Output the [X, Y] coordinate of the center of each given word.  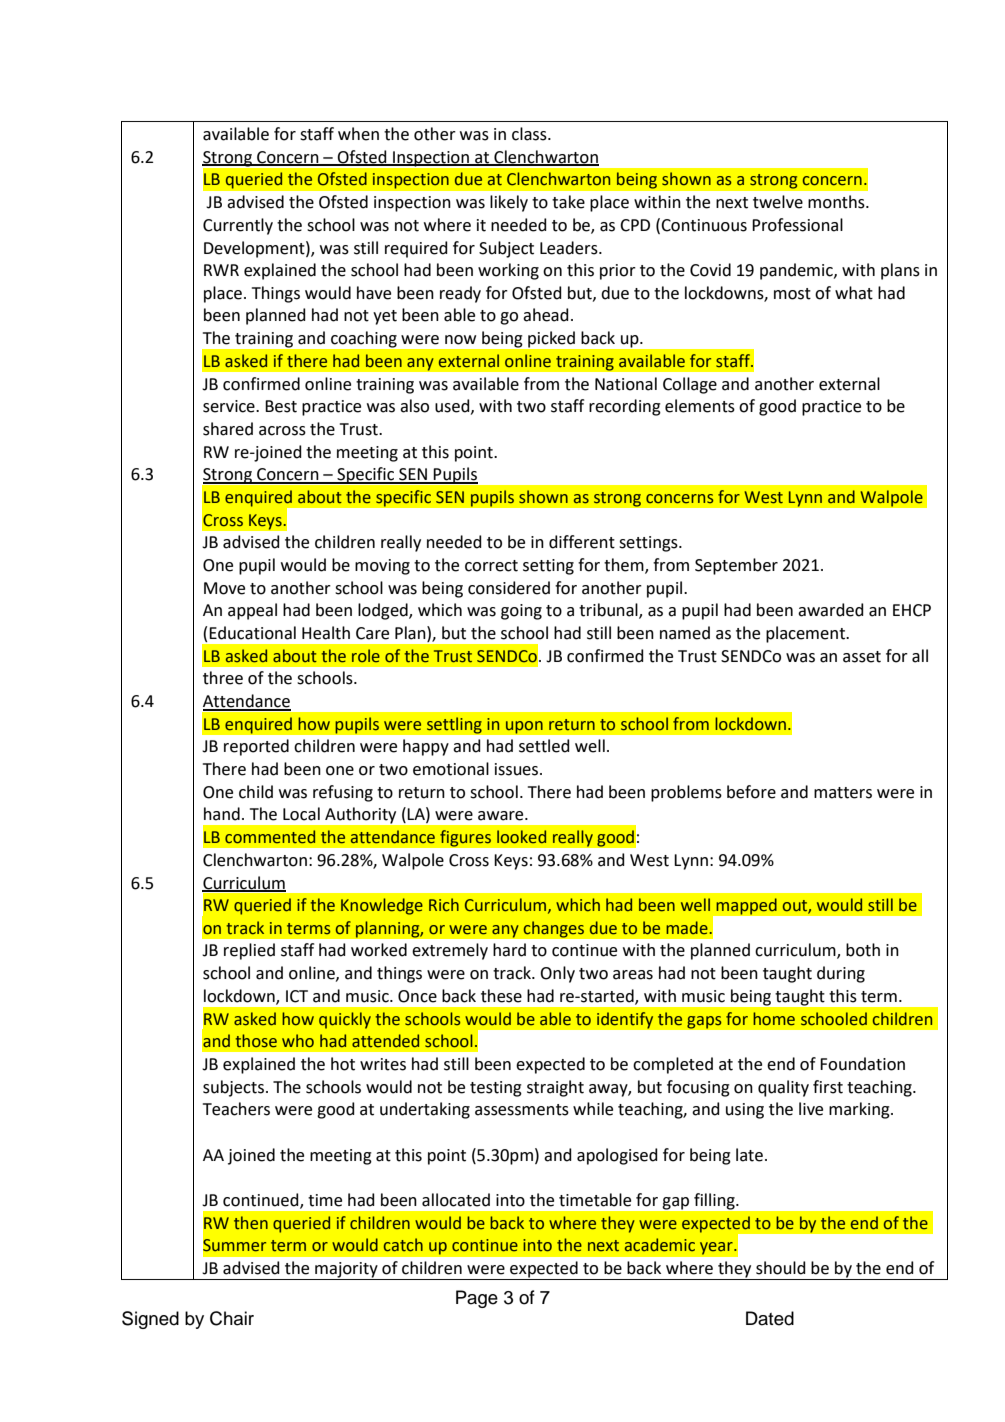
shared [228, 429]
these [501, 996]
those [256, 1041]
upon [524, 727]
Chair [232, 1318]
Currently [238, 226]
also [414, 406]
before [751, 792]
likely [509, 203]
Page [477, 1299]
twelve [778, 202]
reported [256, 747]
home [774, 1019]
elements [700, 406]
